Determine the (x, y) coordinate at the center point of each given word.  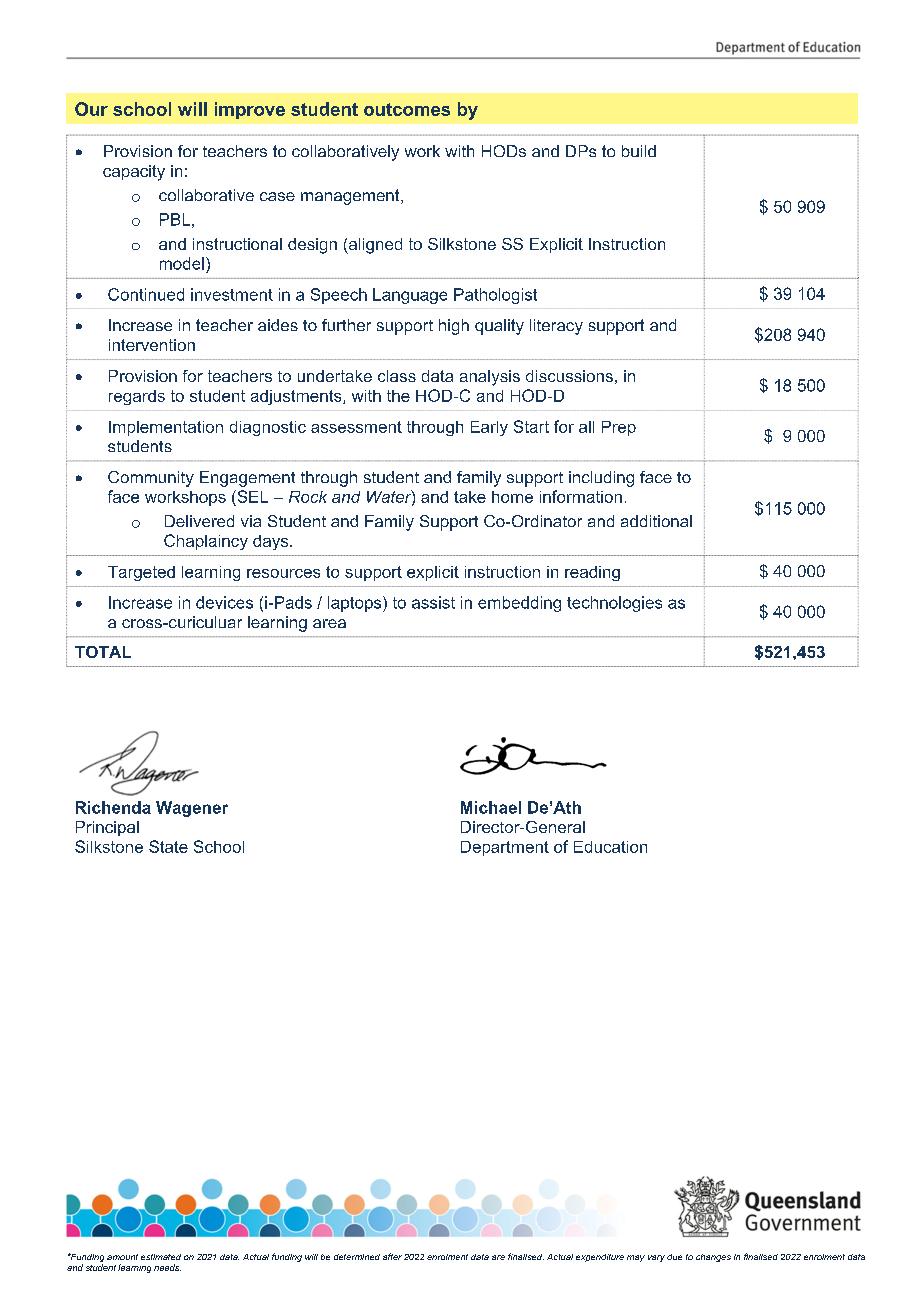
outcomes (407, 109)
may (636, 1258)
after (392, 1256)
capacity (134, 173)
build (639, 151)
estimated (161, 1257)
